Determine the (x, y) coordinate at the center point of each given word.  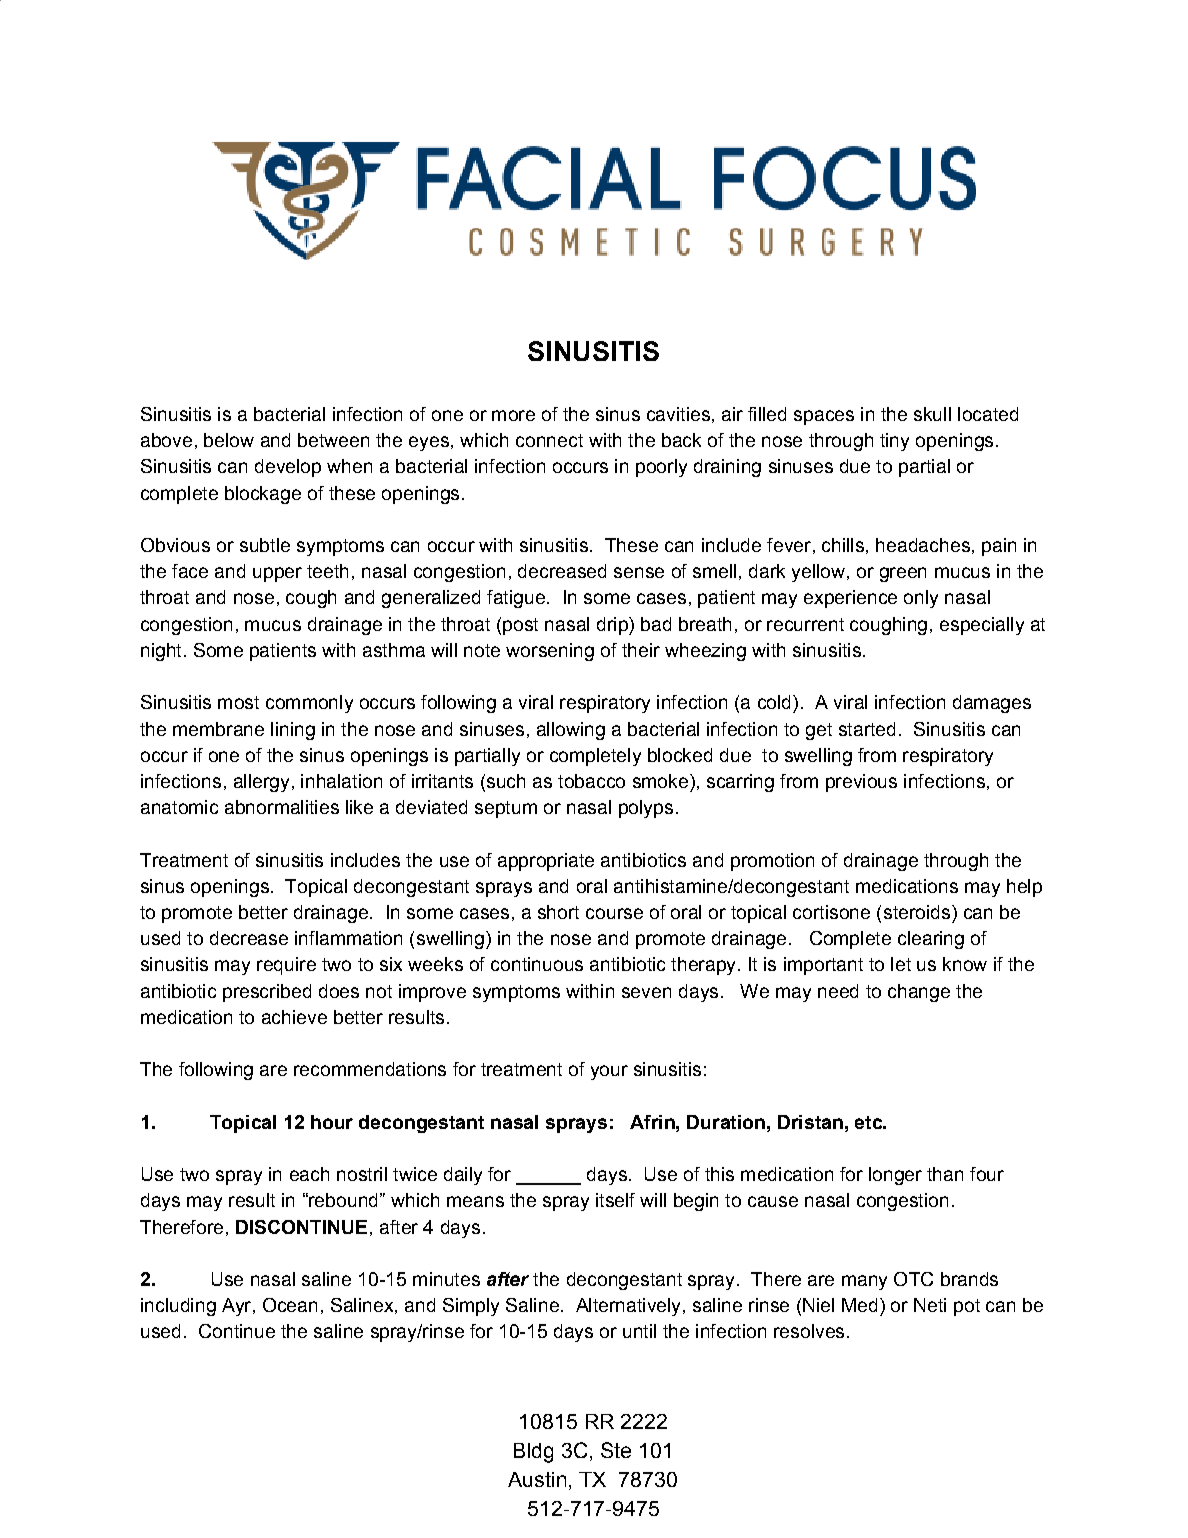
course (614, 913)
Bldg (533, 1453)
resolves (809, 1331)
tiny (894, 442)
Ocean (290, 1305)
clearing (931, 940)
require (286, 966)
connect (549, 440)
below (229, 440)
